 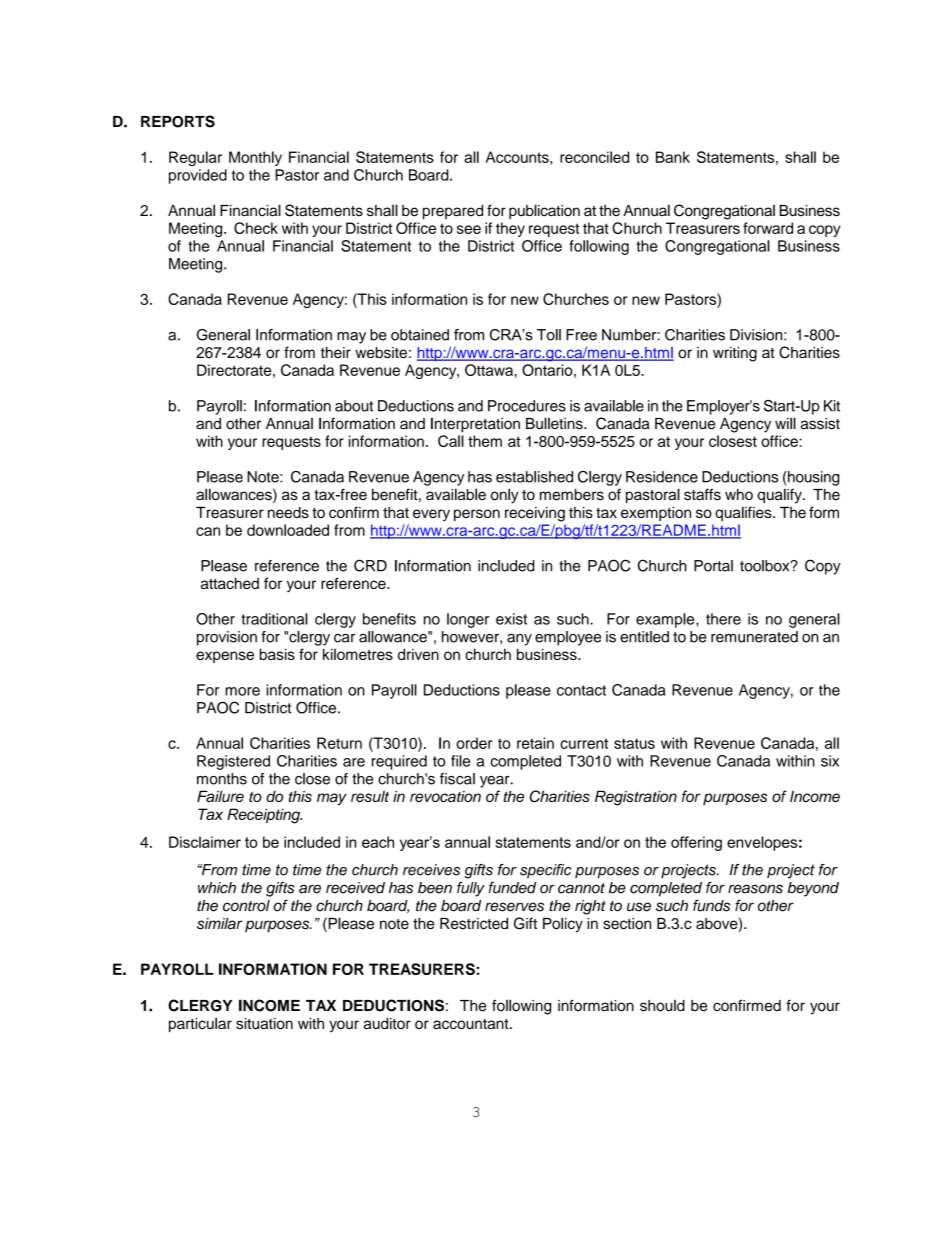 I want to click on situation, so click(x=264, y=1023).
